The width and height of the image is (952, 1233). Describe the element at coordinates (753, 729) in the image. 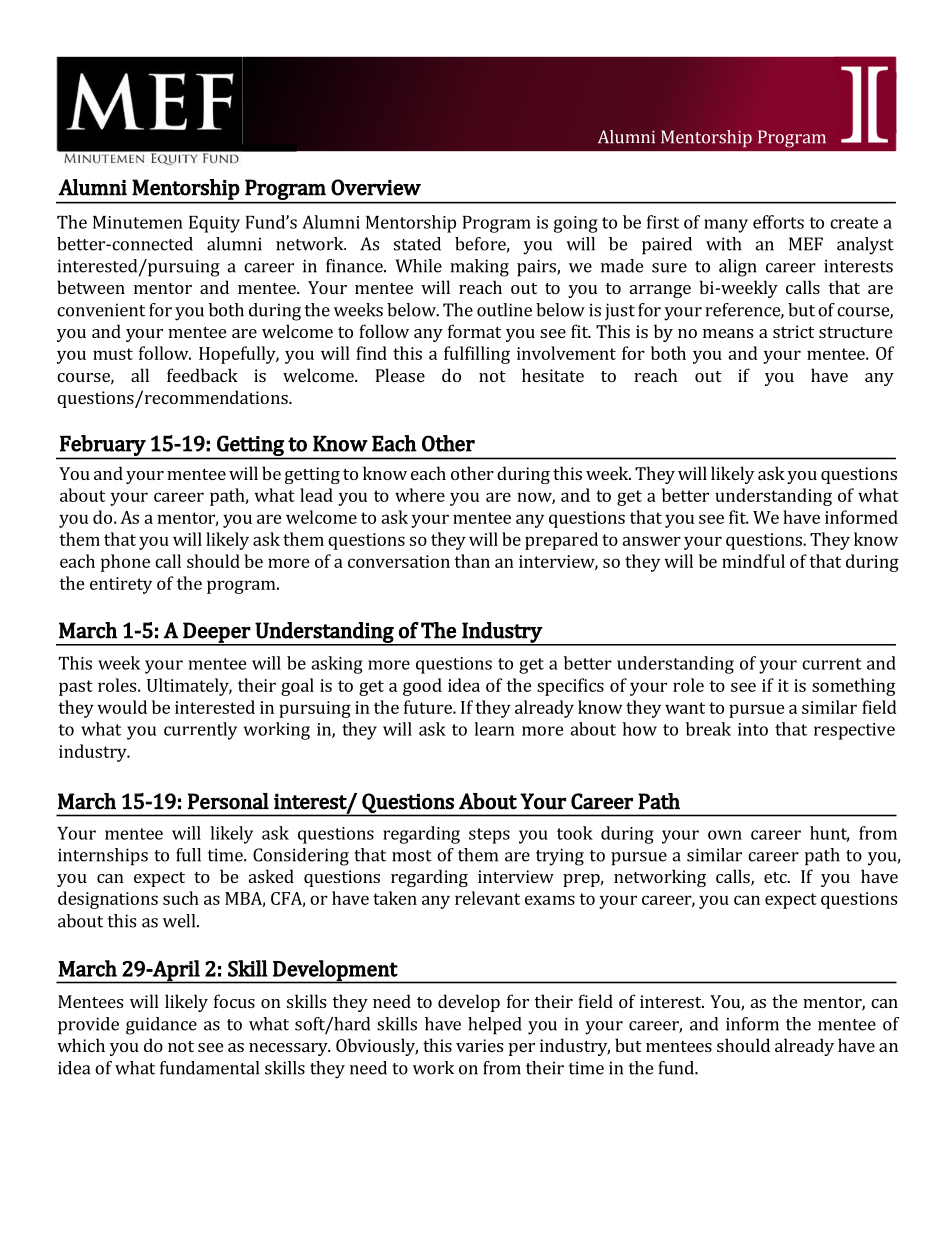

I see `into` at that location.
